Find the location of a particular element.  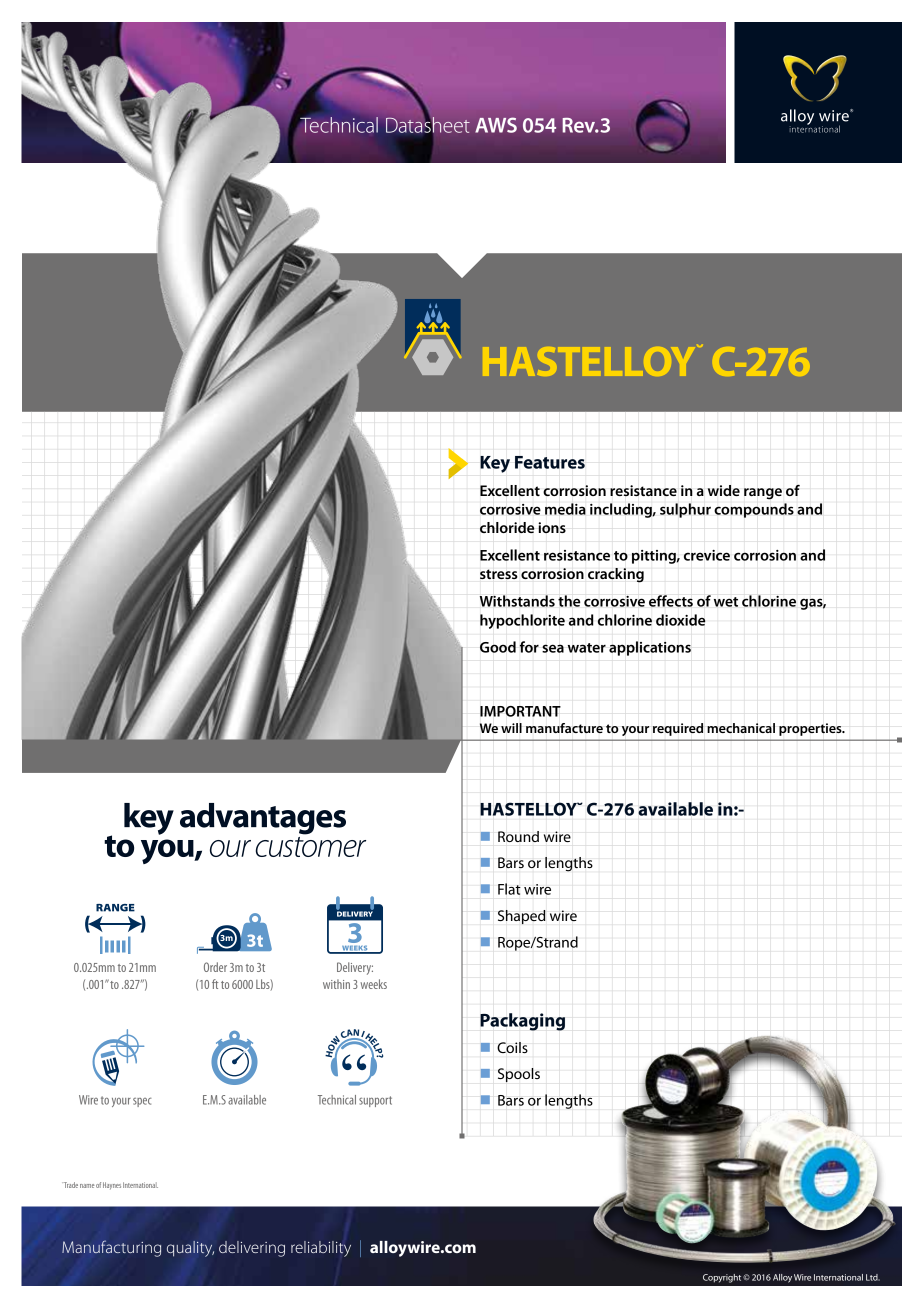

stress is located at coordinates (499, 574).
